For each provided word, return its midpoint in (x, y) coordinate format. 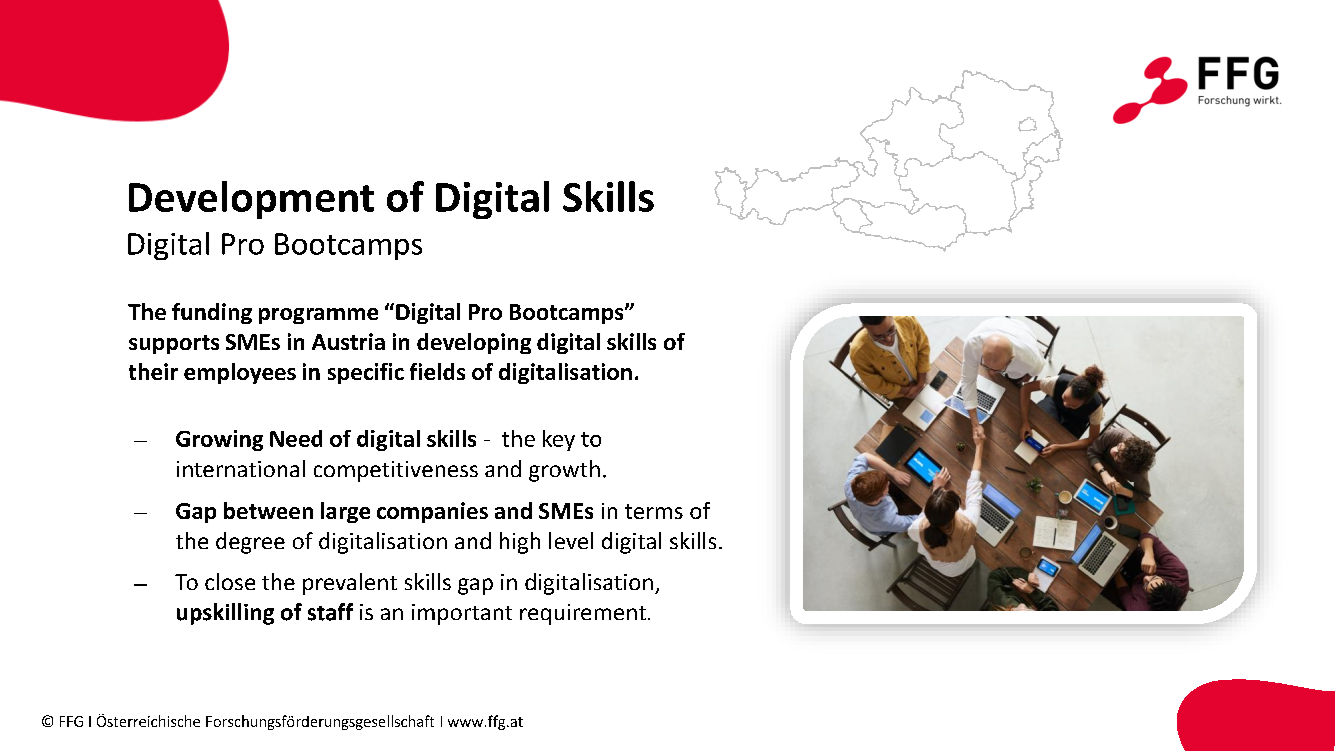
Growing (219, 440)
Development (251, 200)
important (462, 614)
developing (474, 343)
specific (366, 373)
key (559, 440)
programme (318, 316)
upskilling (225, 614)
